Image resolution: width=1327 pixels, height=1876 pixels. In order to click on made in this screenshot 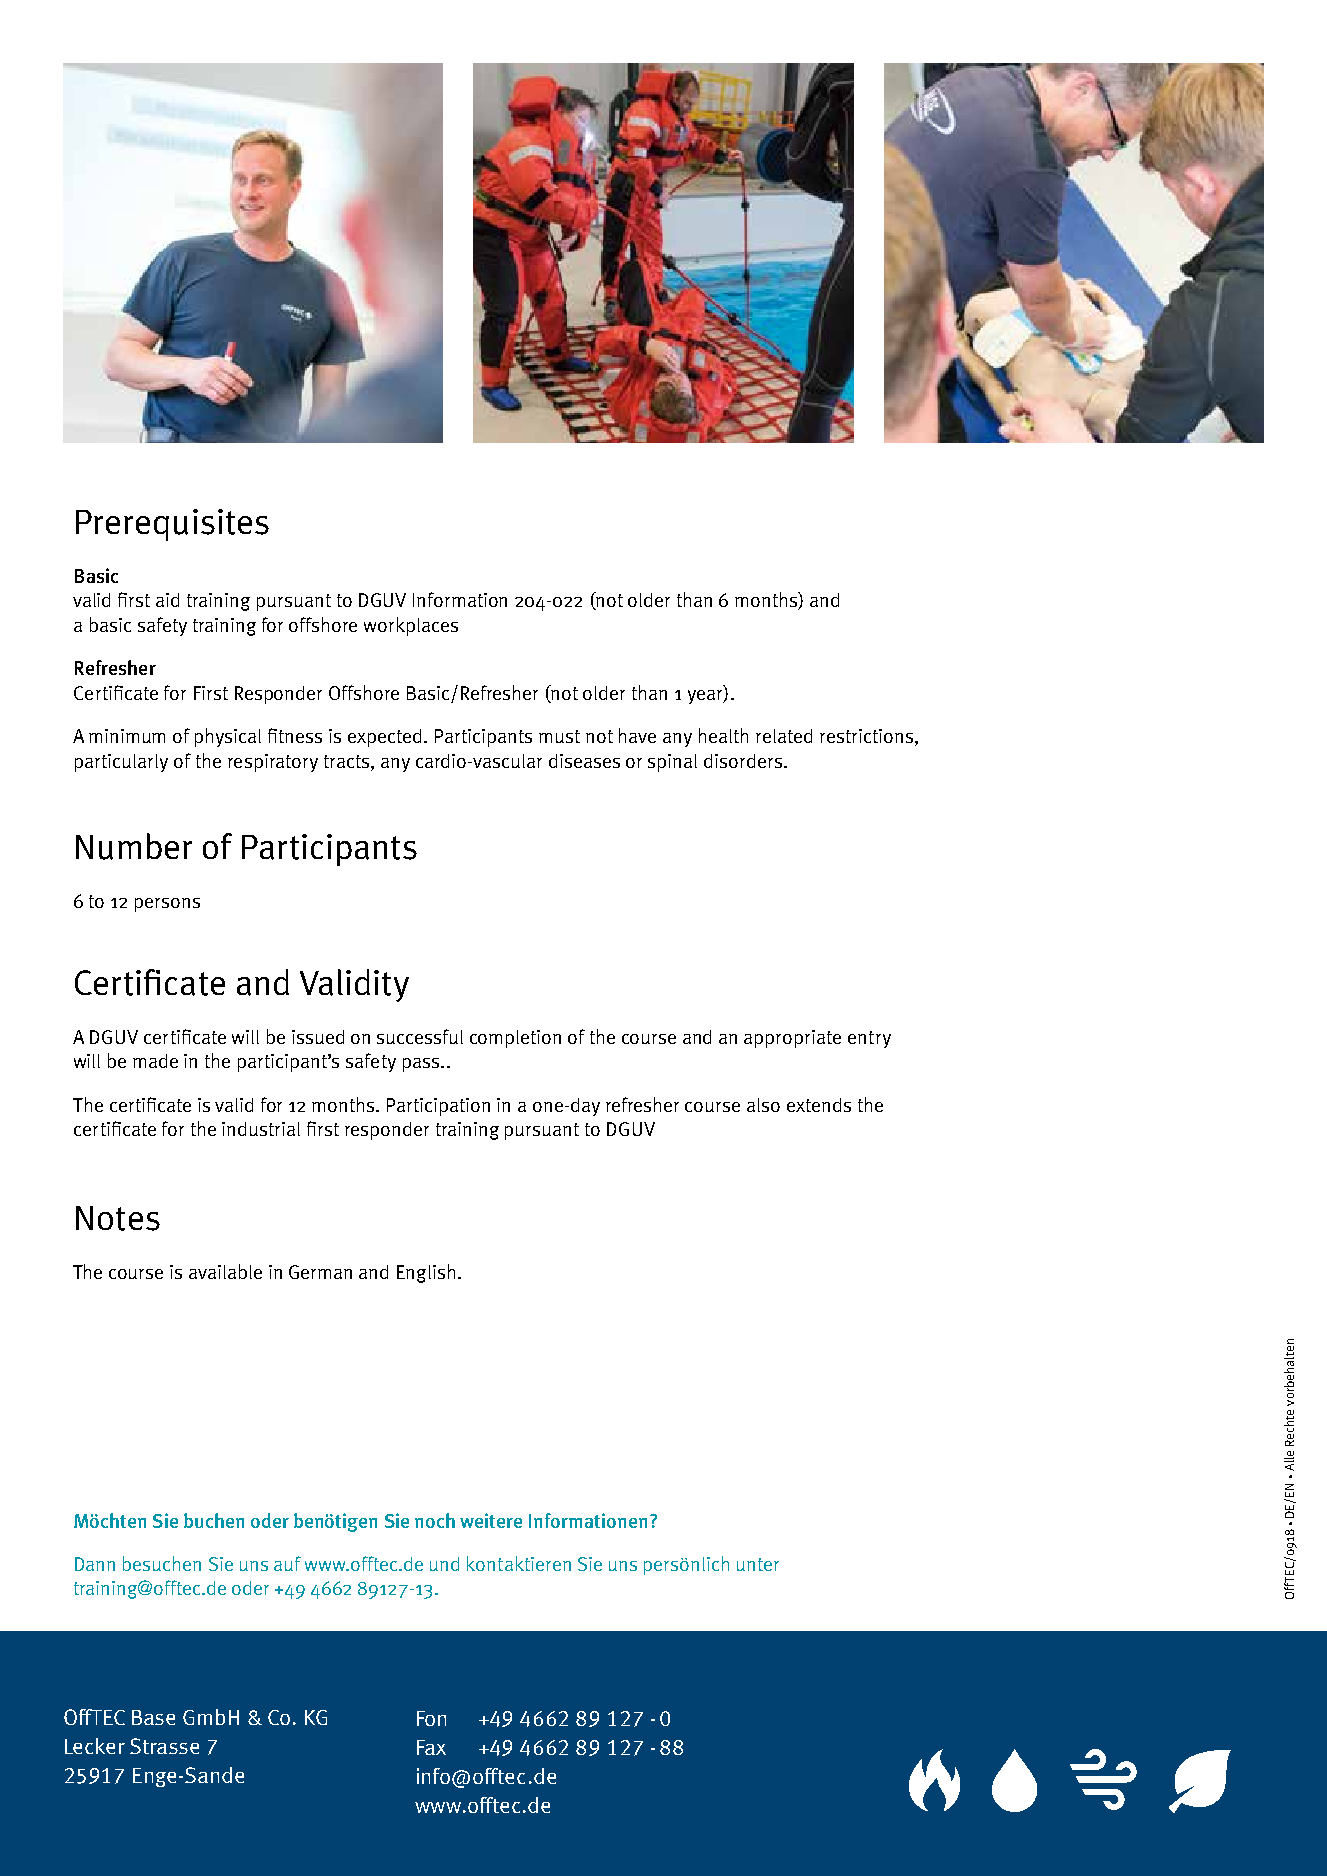, I will do `click(155, 1061)`.
